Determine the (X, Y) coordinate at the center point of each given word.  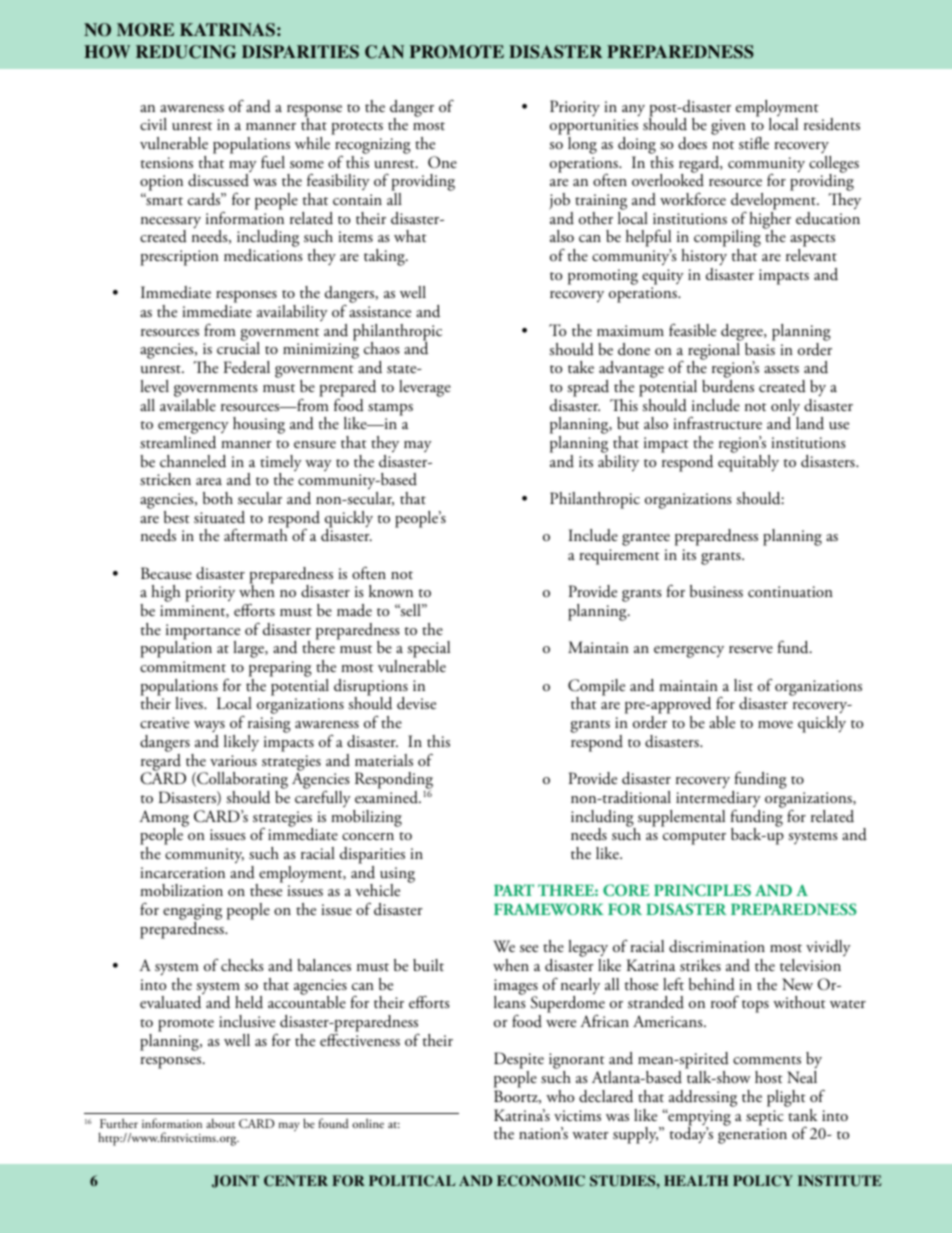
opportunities (594, 128)
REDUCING (186, 52)
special (428, 651)
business (716, 591)
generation (752, 1136)
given (728, 127)
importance (203, 633)
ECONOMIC (541, 1181)
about (220, 1123)
